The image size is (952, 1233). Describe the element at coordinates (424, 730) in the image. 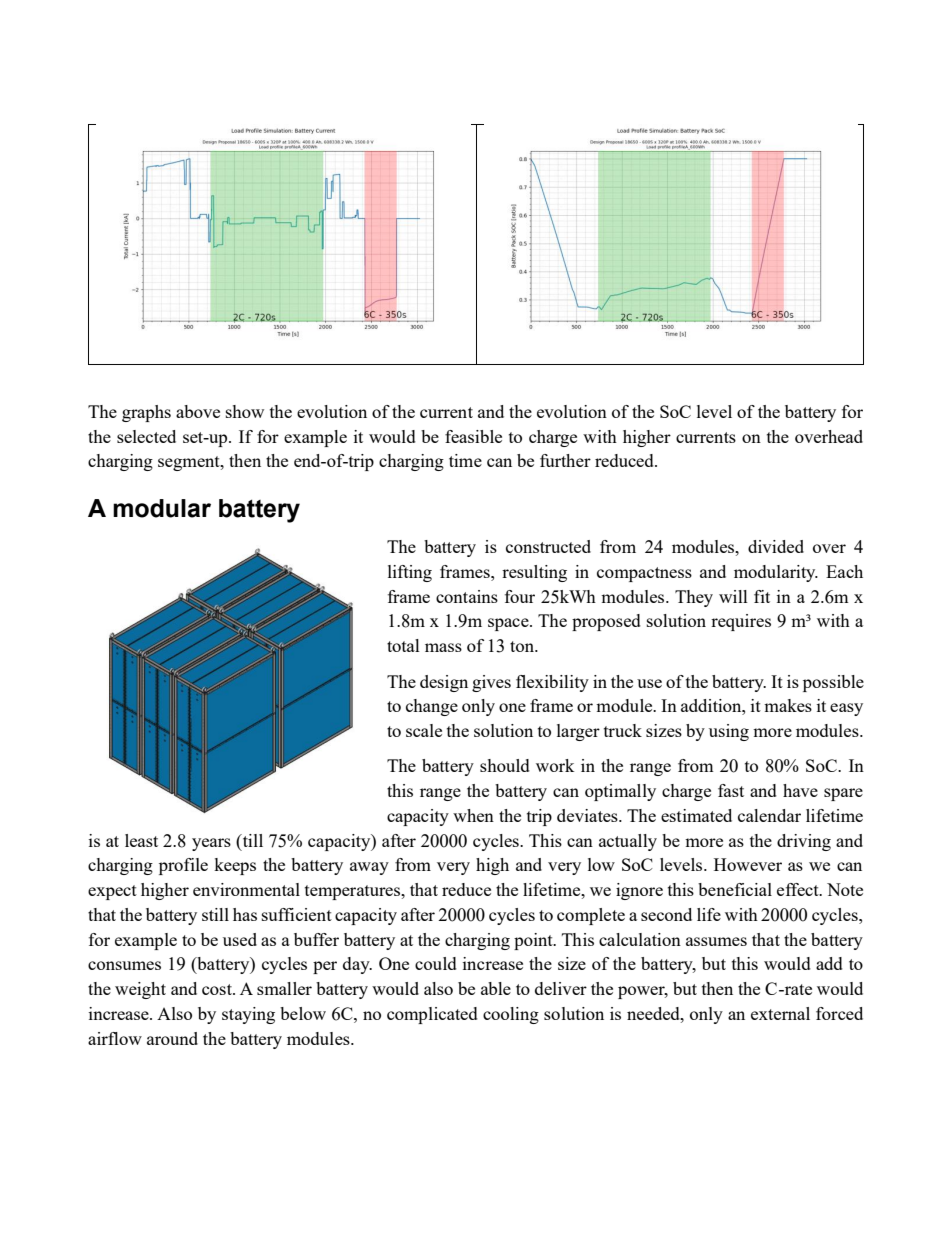

I see `scale` at that location.
